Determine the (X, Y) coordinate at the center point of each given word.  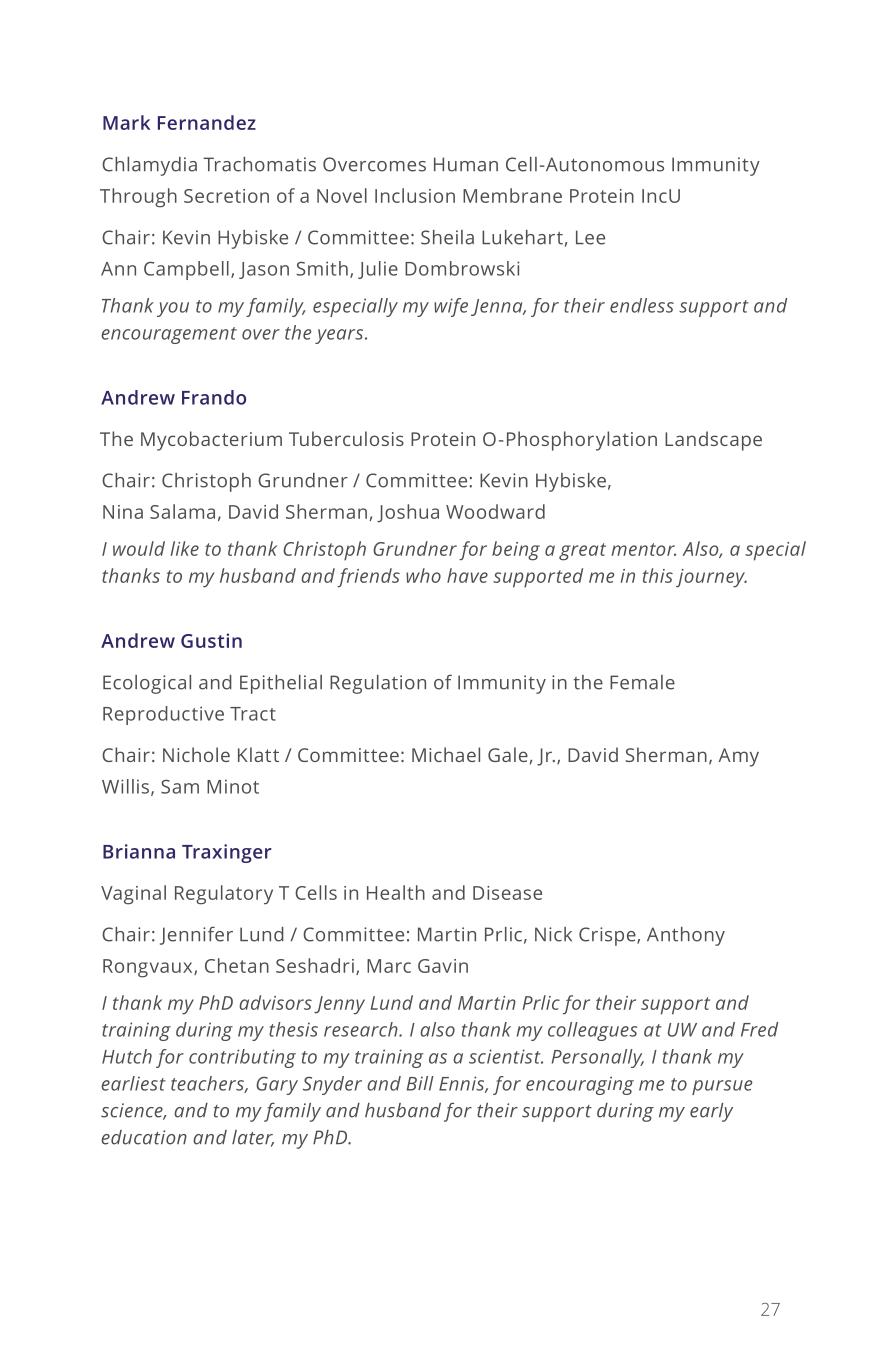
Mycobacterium (211, 441)
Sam (180, 787)
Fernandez (207, 122)
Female (642, 682)
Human (466, 164)
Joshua (408, 513)
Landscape (713, 441)
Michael (446, 754)
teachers (208, 1084)
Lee (590, 237)
